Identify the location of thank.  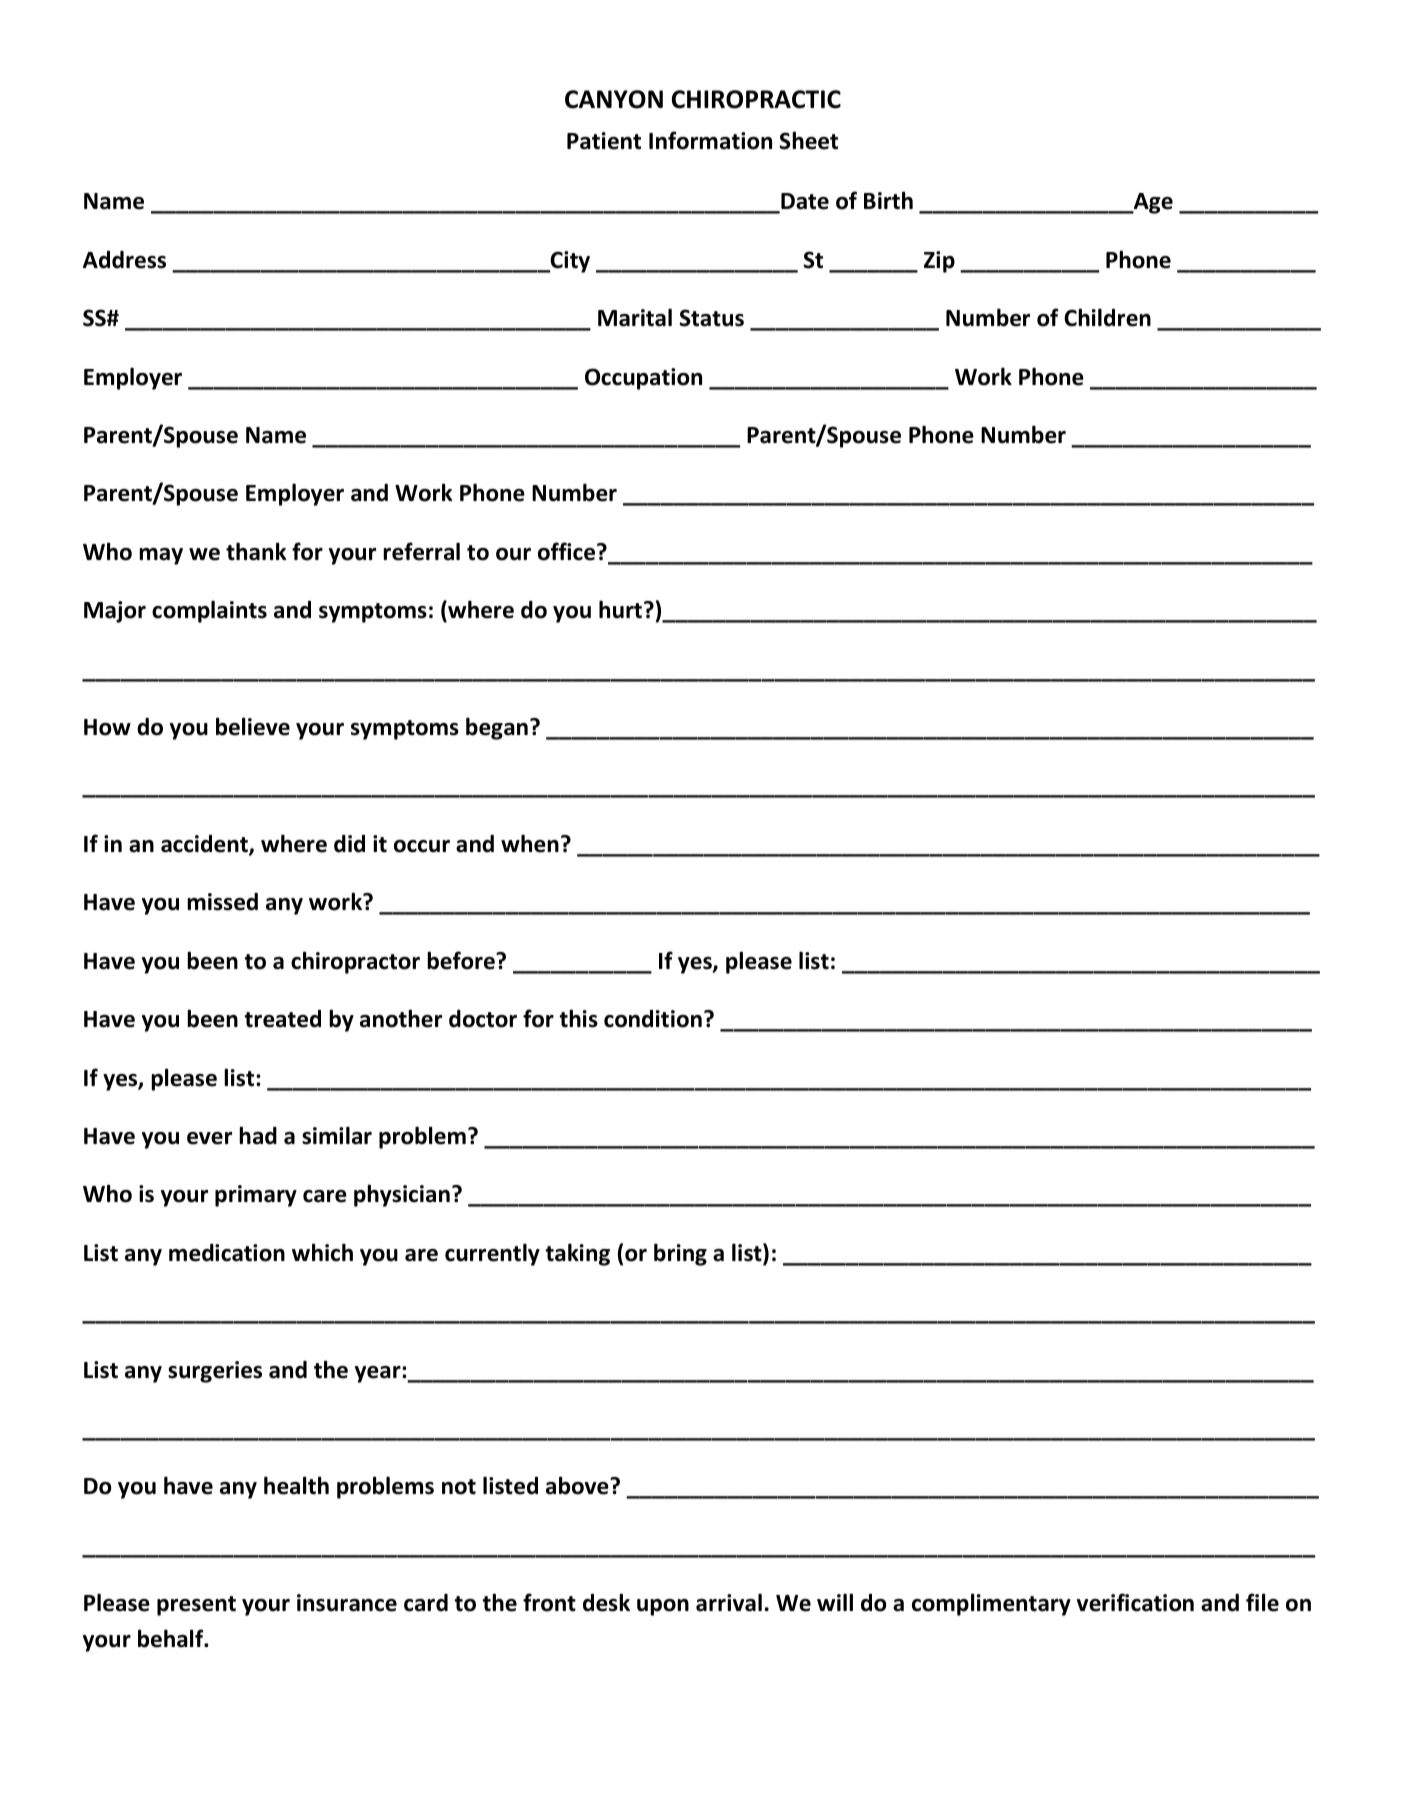
(256, 551).
